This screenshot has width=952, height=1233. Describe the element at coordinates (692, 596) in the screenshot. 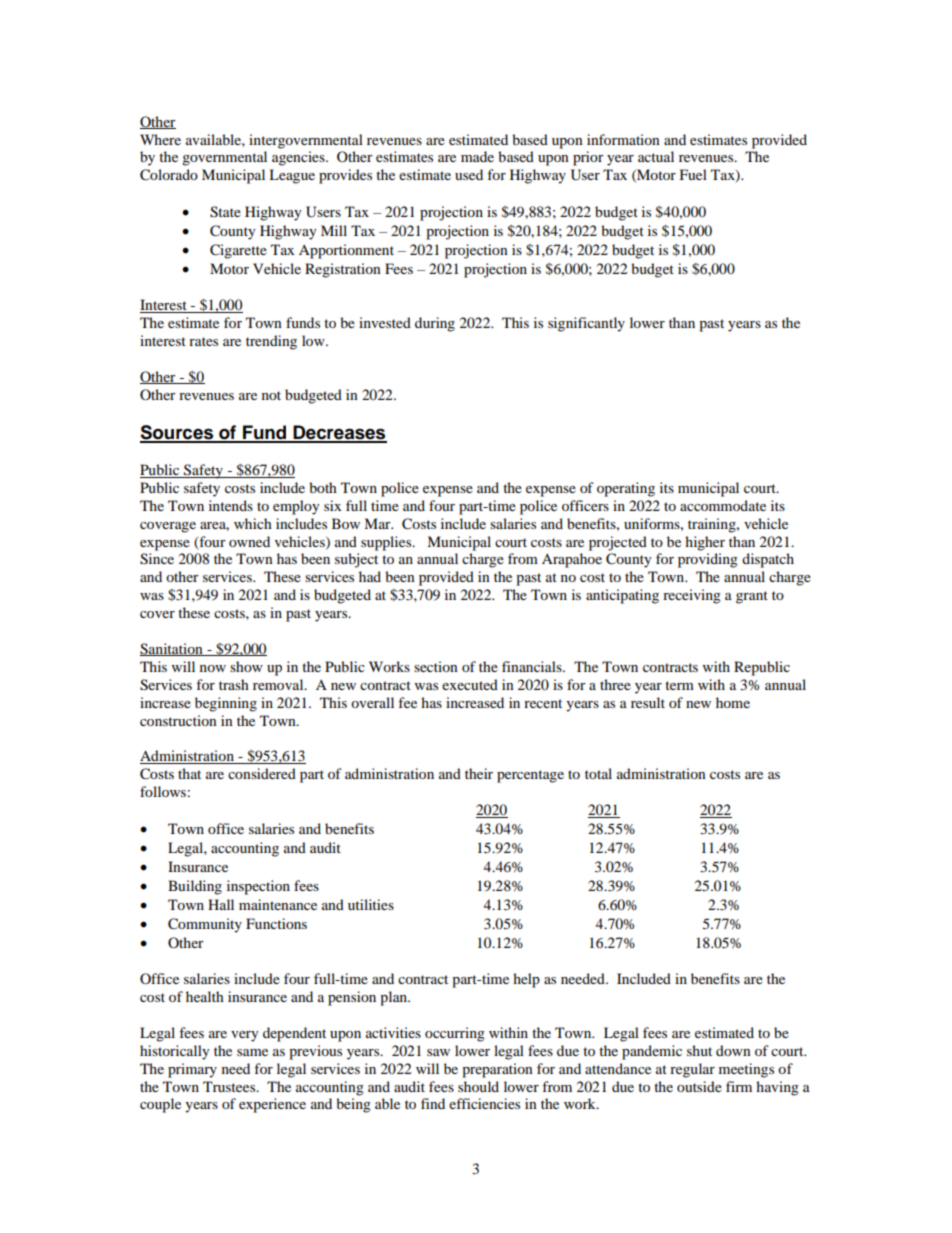

I see `receiving` at that location.
